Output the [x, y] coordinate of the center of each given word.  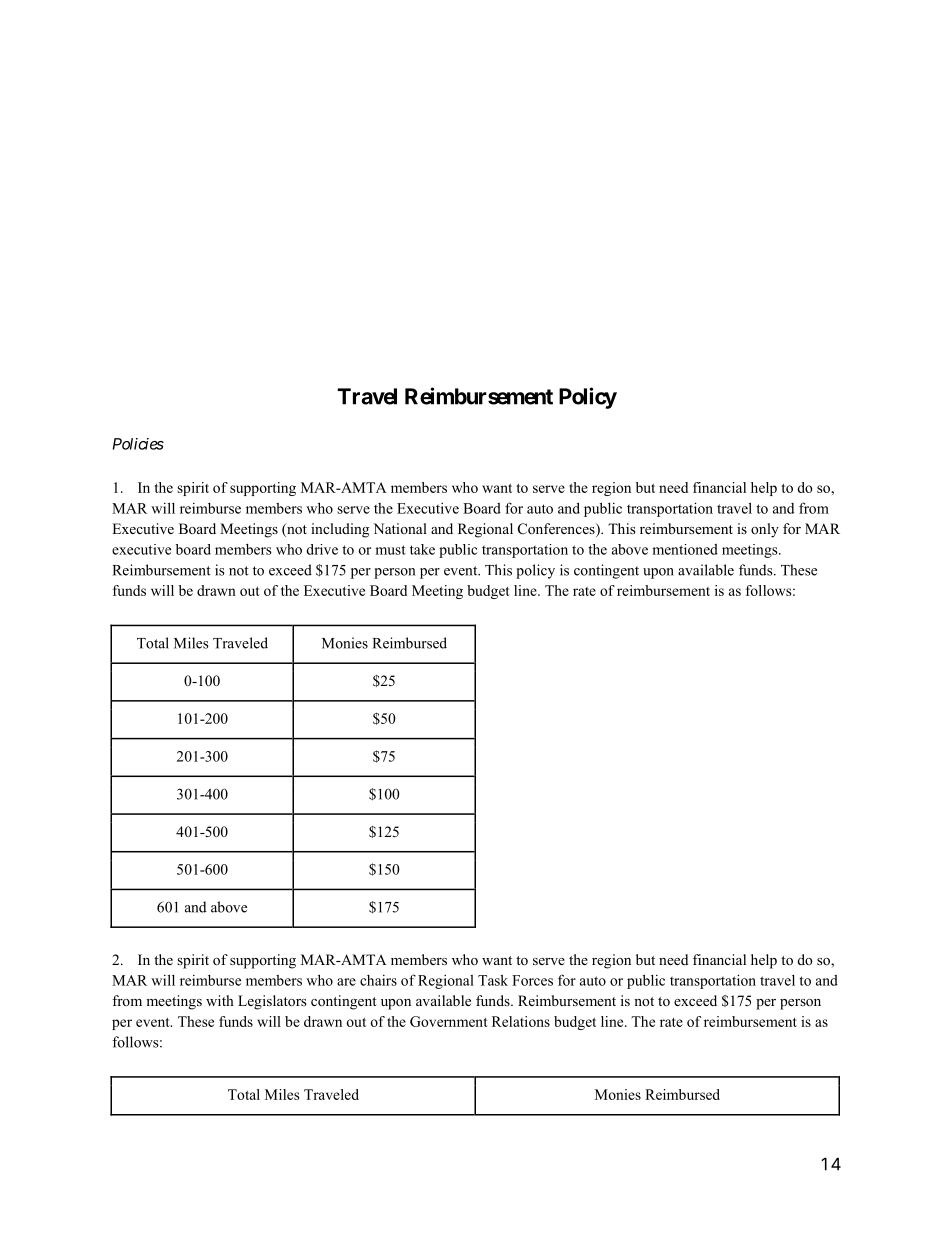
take [422, 549]
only [765, 530]
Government [449, 1021]
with [220, 1000]
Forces [532, 980]
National [400, 528]
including [340, 530]
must [390, 550]
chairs [378, 980]
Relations [521, 1021]
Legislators [272, 1002]
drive [322, 549]
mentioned [685, 549]
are [346, 982]
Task [493, 980]
